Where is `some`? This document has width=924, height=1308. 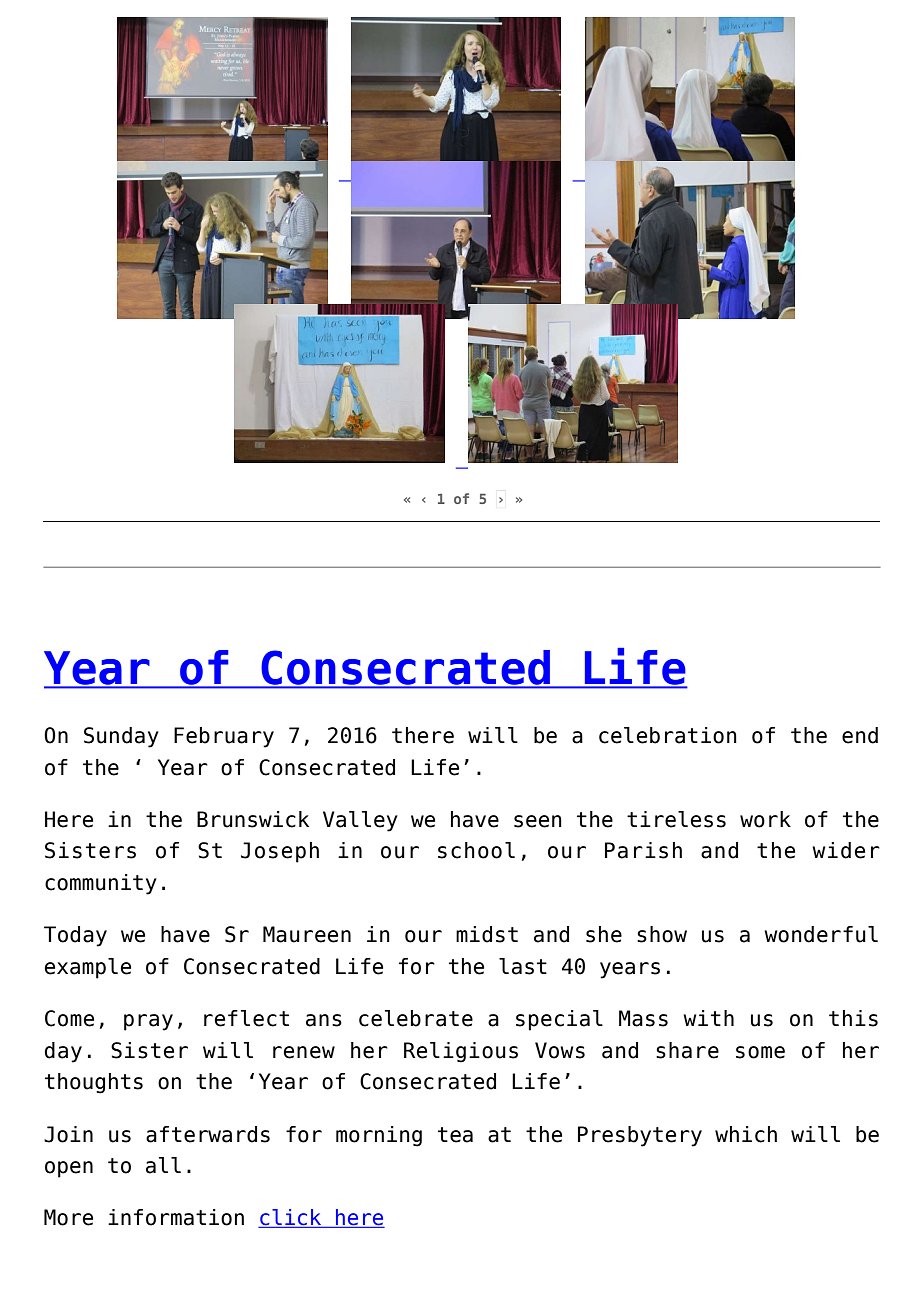 some is located at coordinates (760, 1052).
